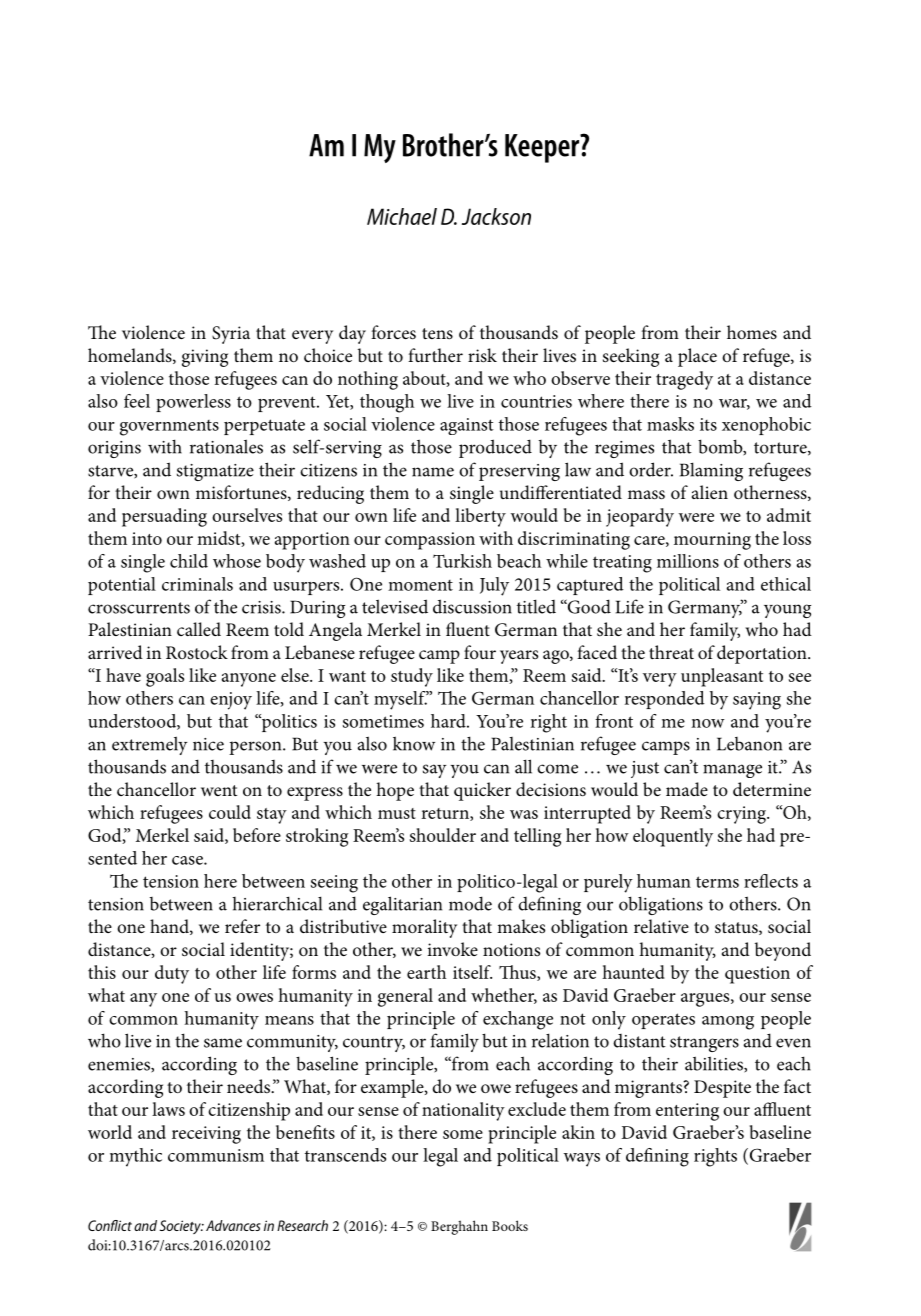  I want to click on communism, so click(216, 1155).
